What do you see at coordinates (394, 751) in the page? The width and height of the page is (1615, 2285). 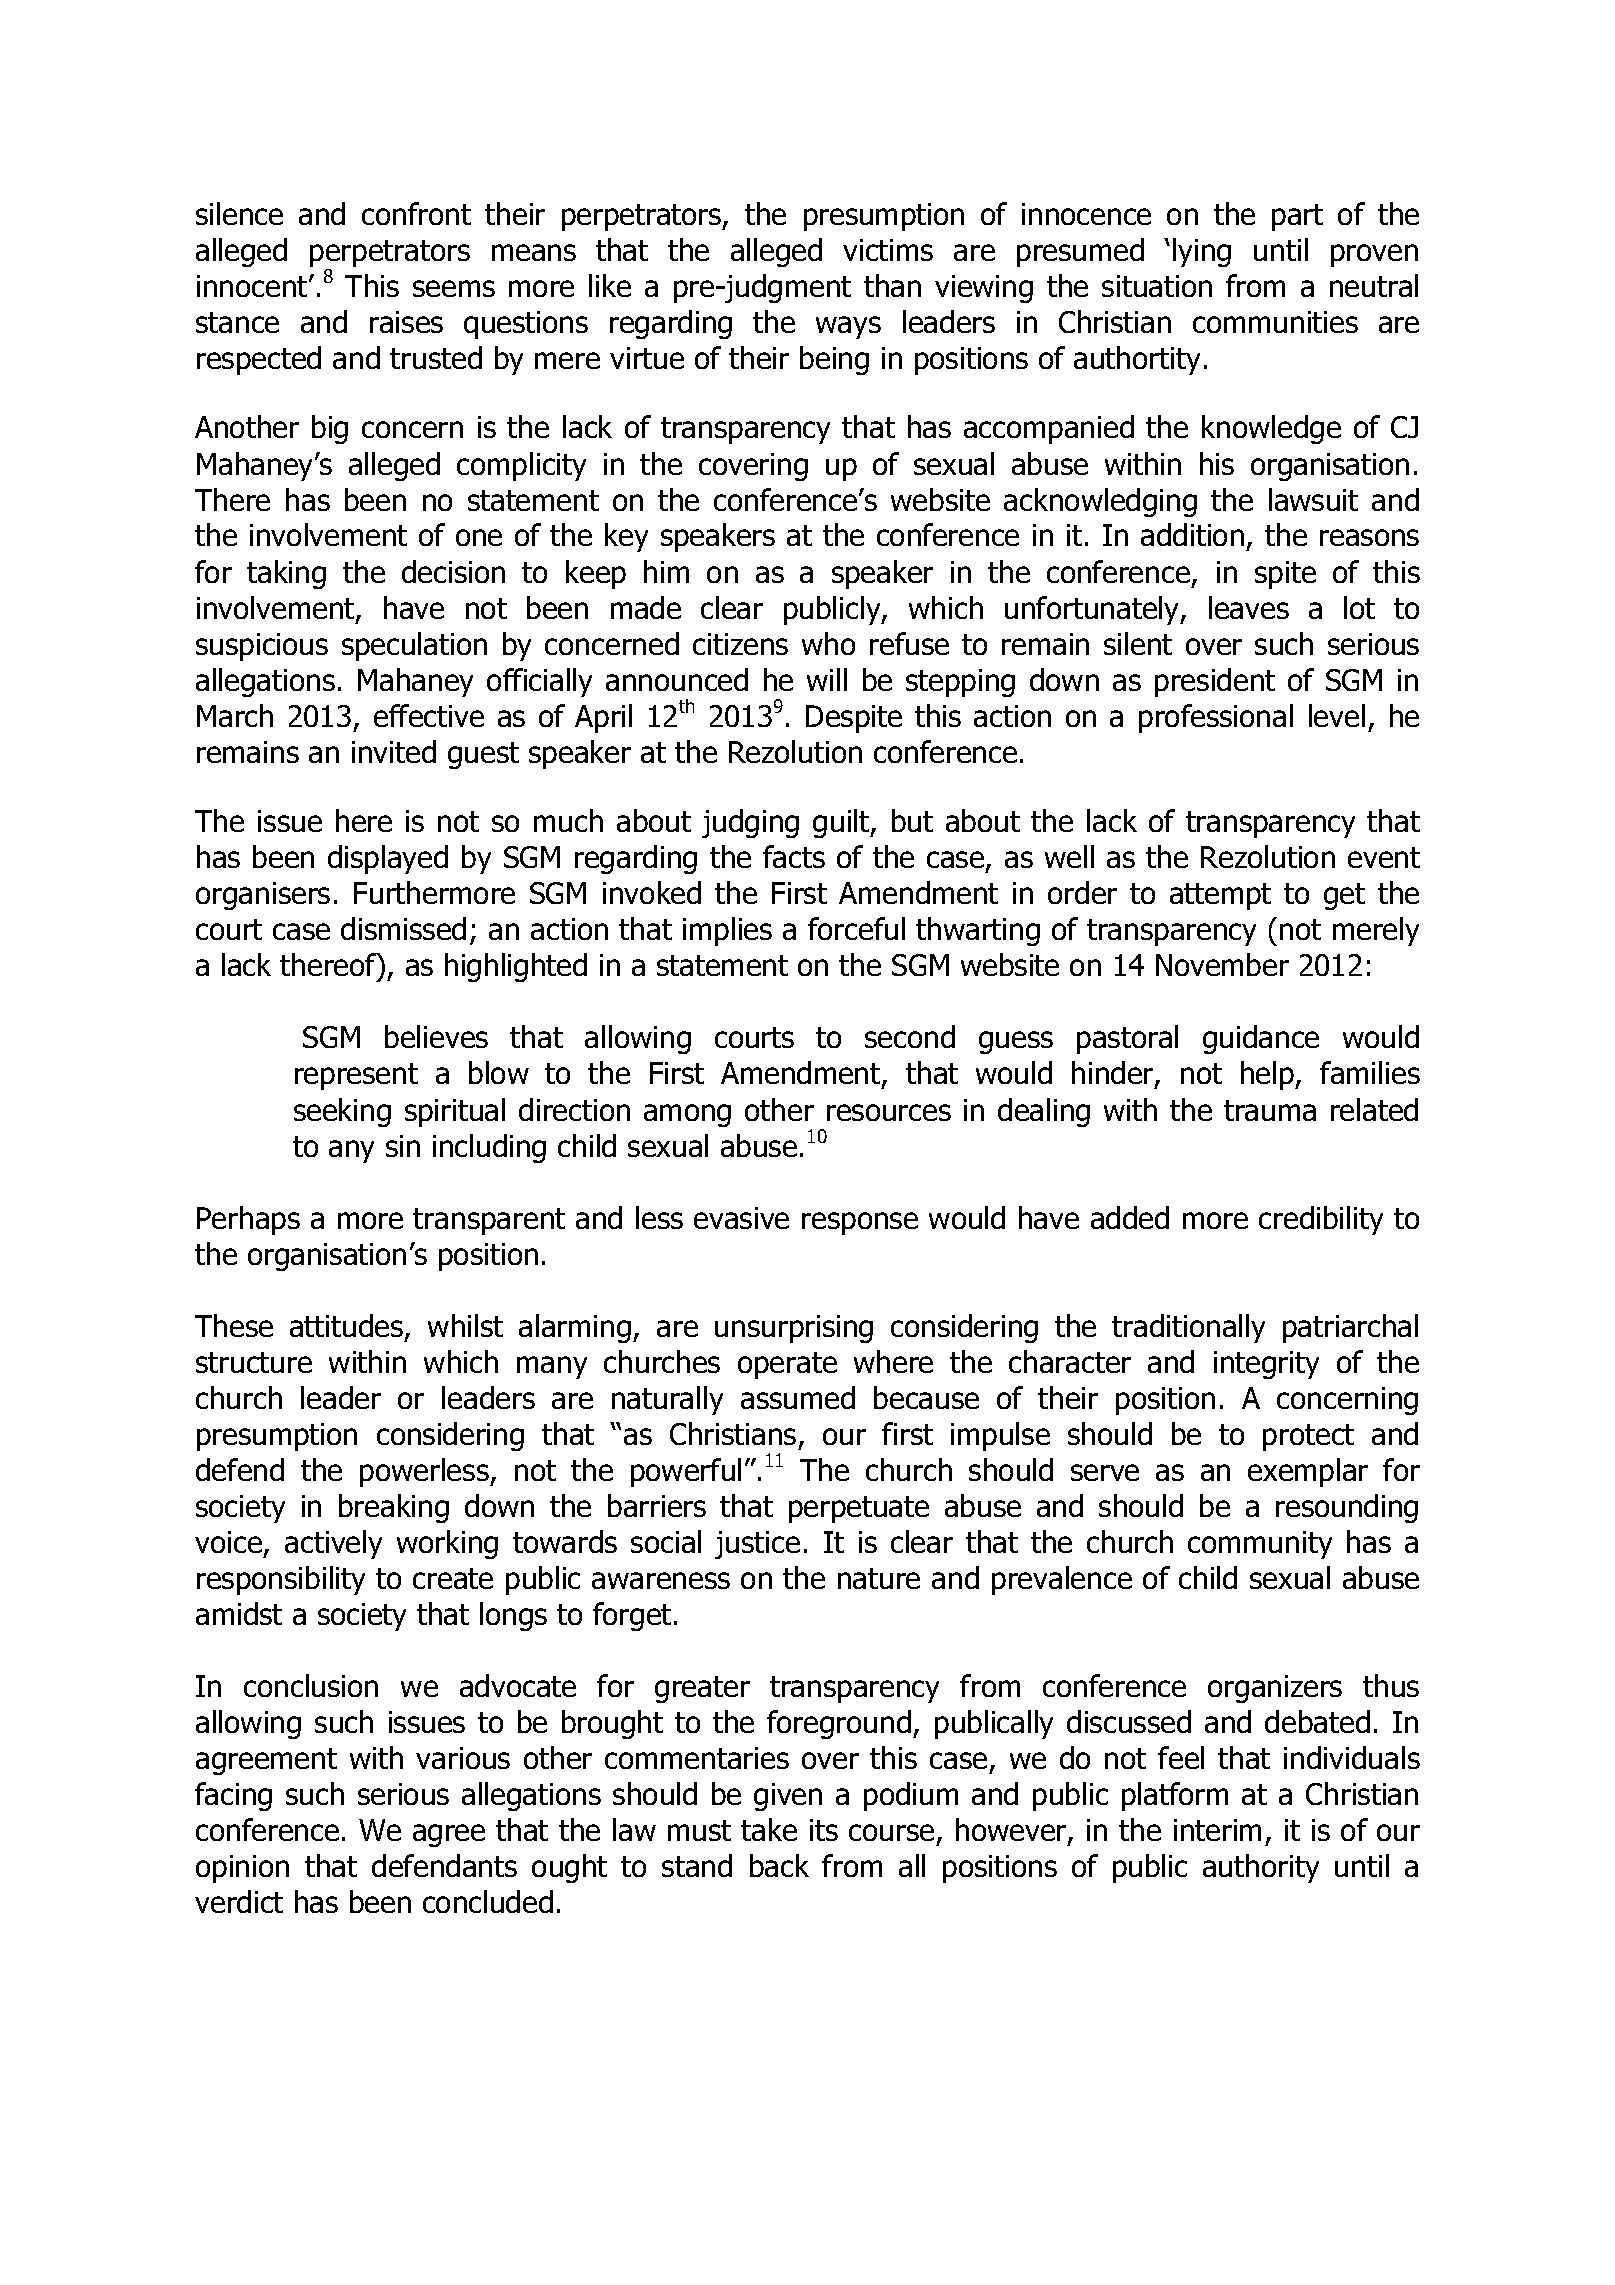 I see `invited` at bounding box center [394, 751].
